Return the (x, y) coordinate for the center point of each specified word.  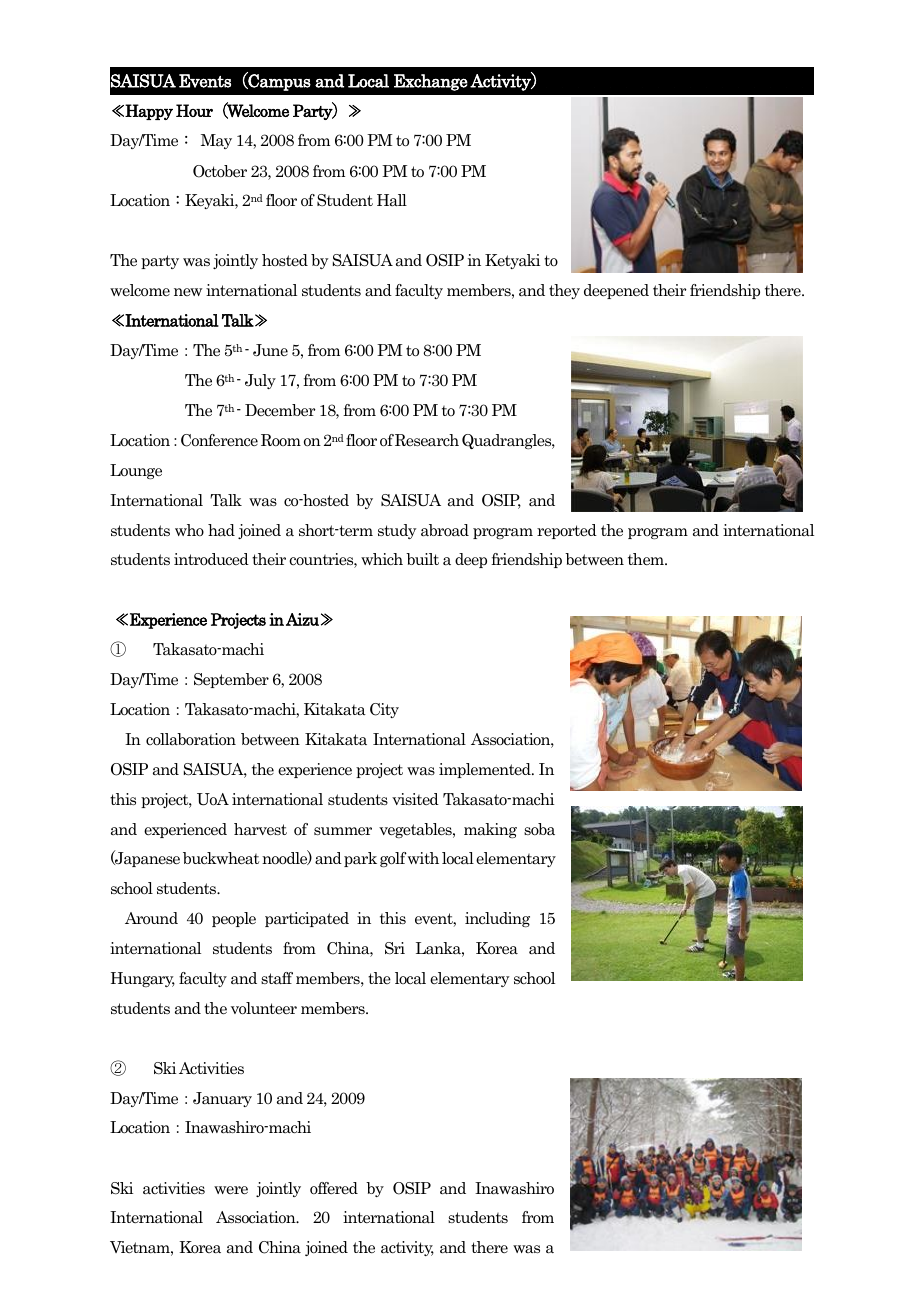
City (384, 710)
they (564, 291)
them (647, 559)
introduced (211, 559)
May (216, 141)
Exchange (431, 82)
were (231, 1190)
